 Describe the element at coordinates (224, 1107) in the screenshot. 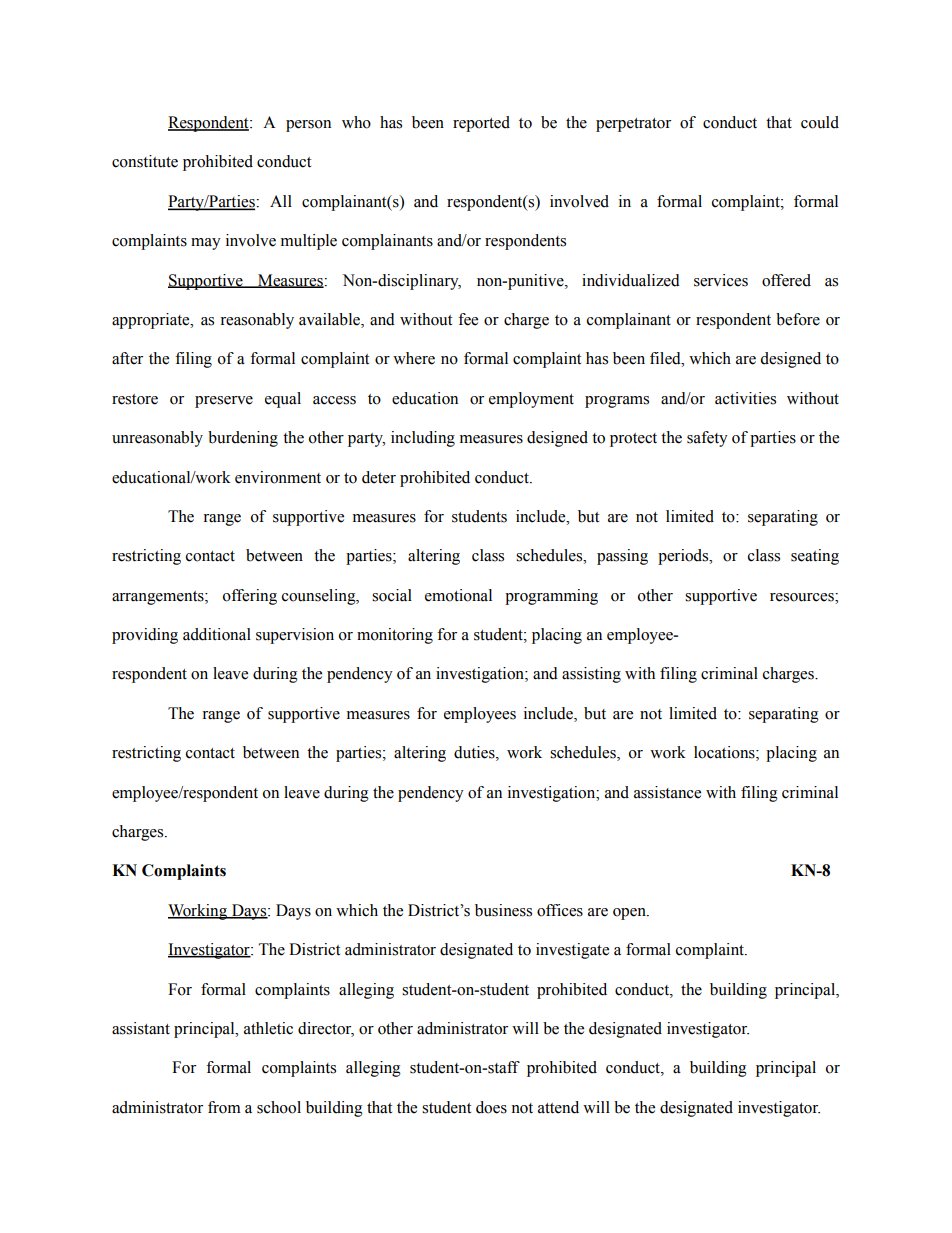

I see `from` at that location.
